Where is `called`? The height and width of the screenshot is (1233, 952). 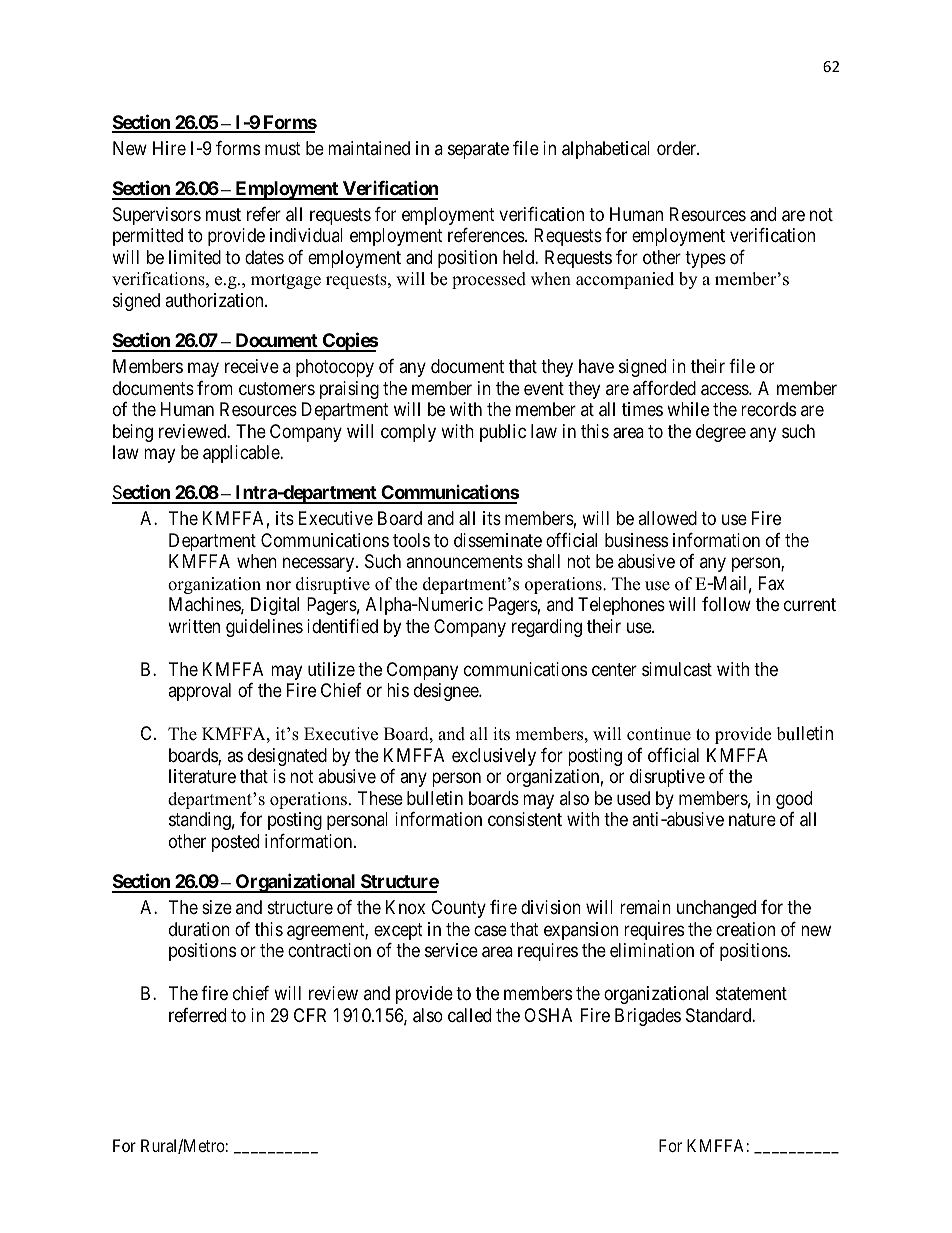 called is located at coordinates (469, 1015).
